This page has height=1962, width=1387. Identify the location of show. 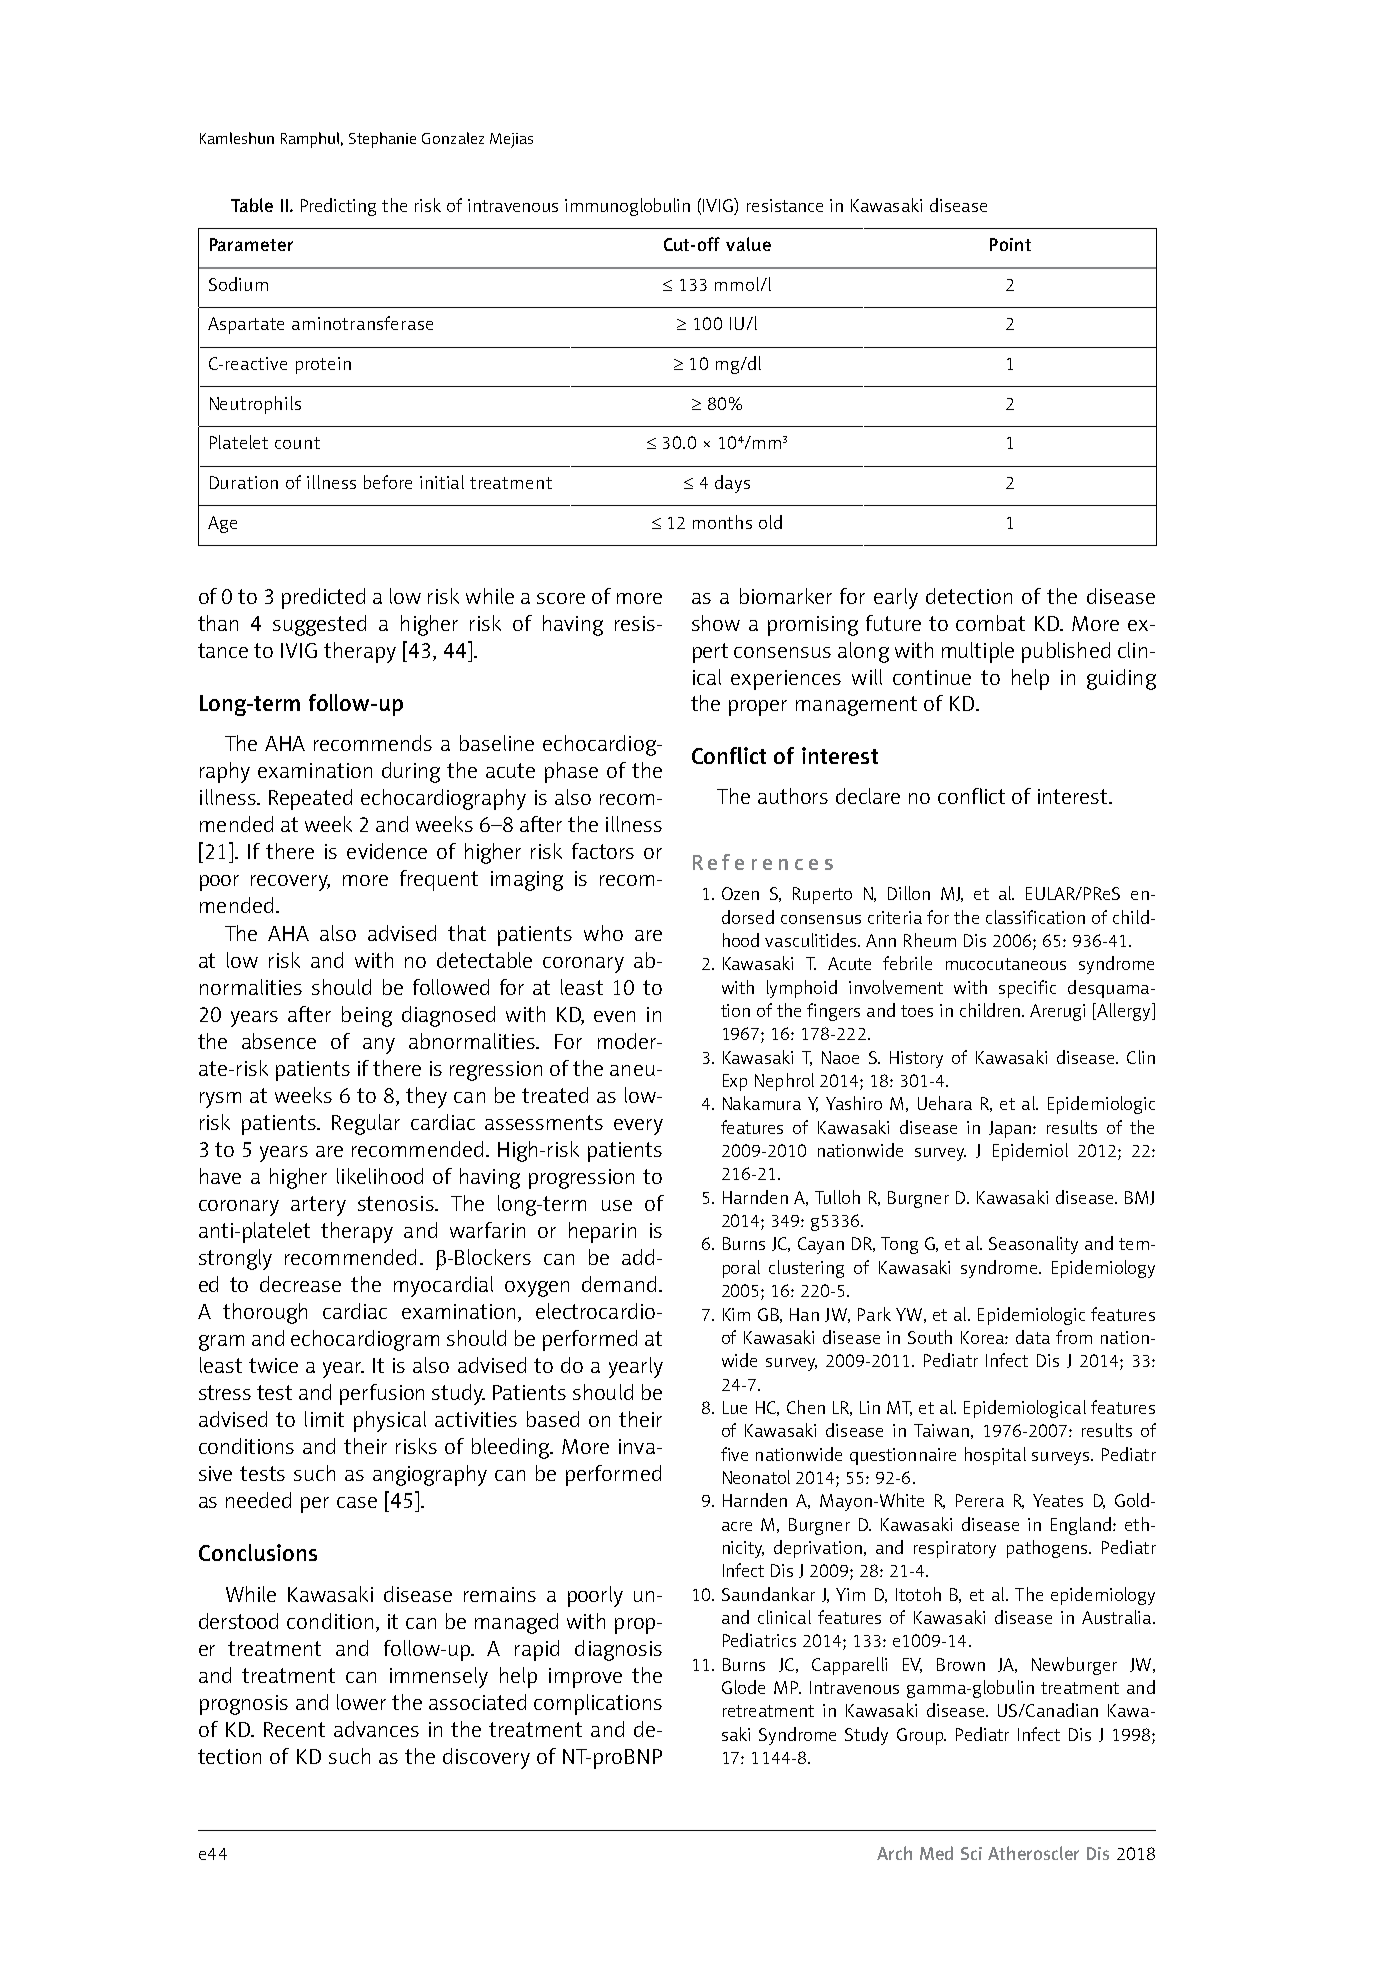
(716, 623).
